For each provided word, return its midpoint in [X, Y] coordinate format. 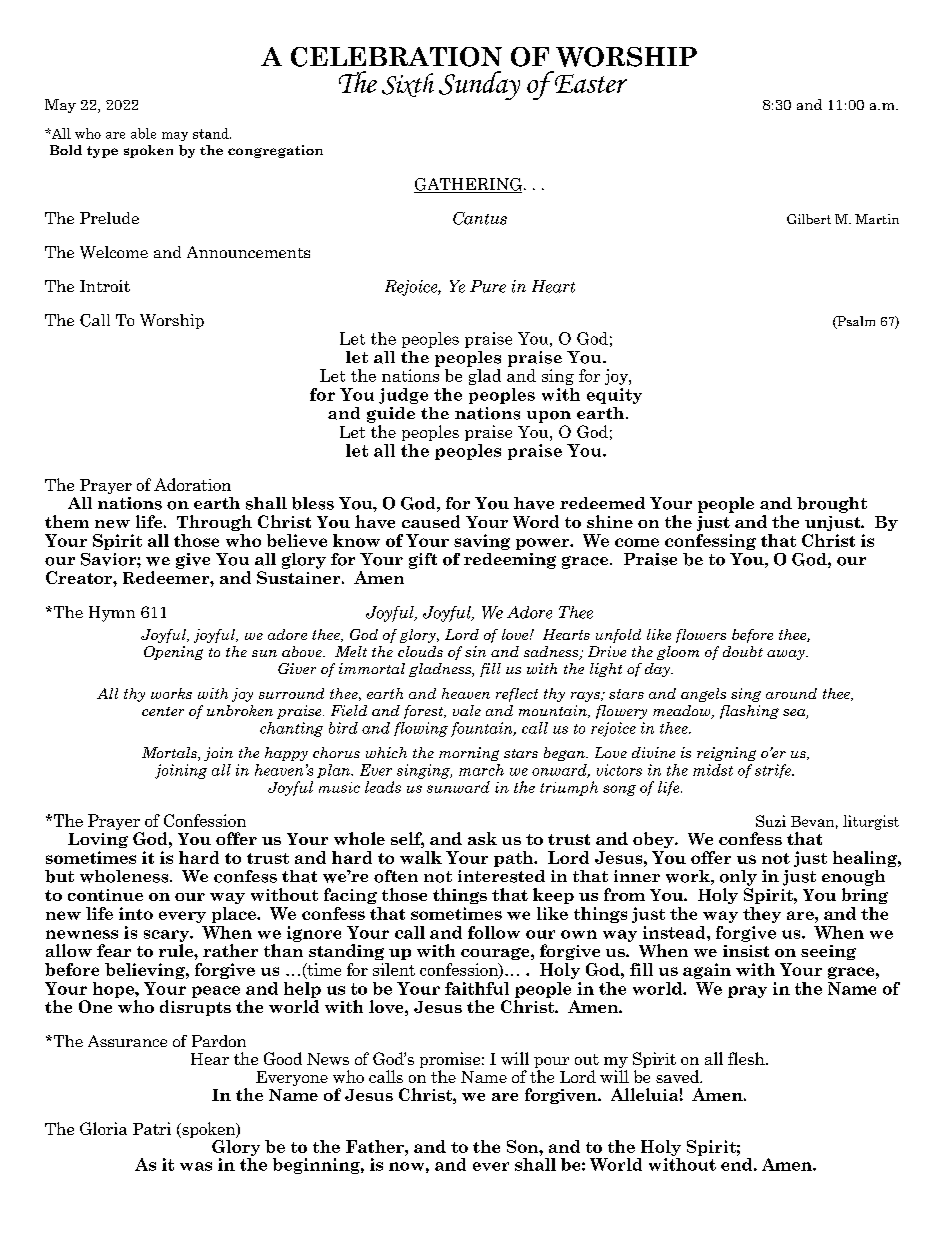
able [143, 133]
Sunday [479, 85]
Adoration [192, 484]
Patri [152, 1128]
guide [391, 415]
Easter [590, 82]
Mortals [170, 754]
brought [832, 505]
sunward [458, 787]
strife [774, 771]
